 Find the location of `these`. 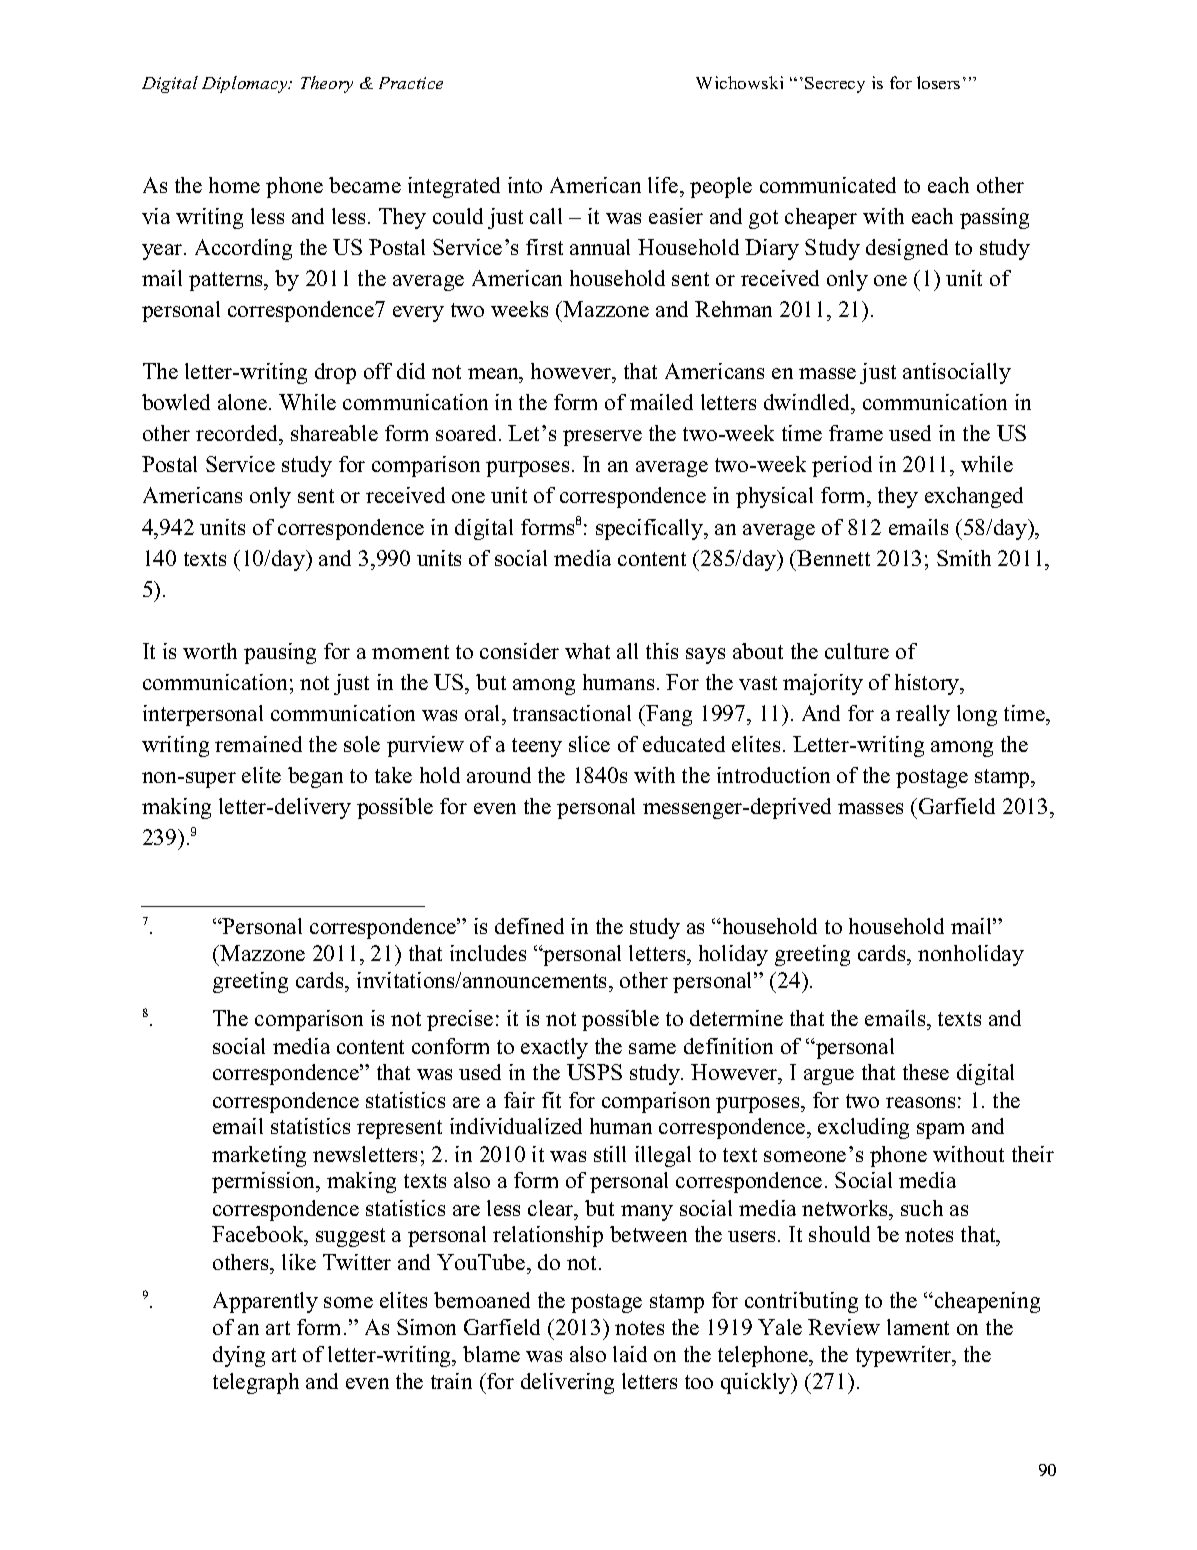

these is located at coordinates (926, 1072).
